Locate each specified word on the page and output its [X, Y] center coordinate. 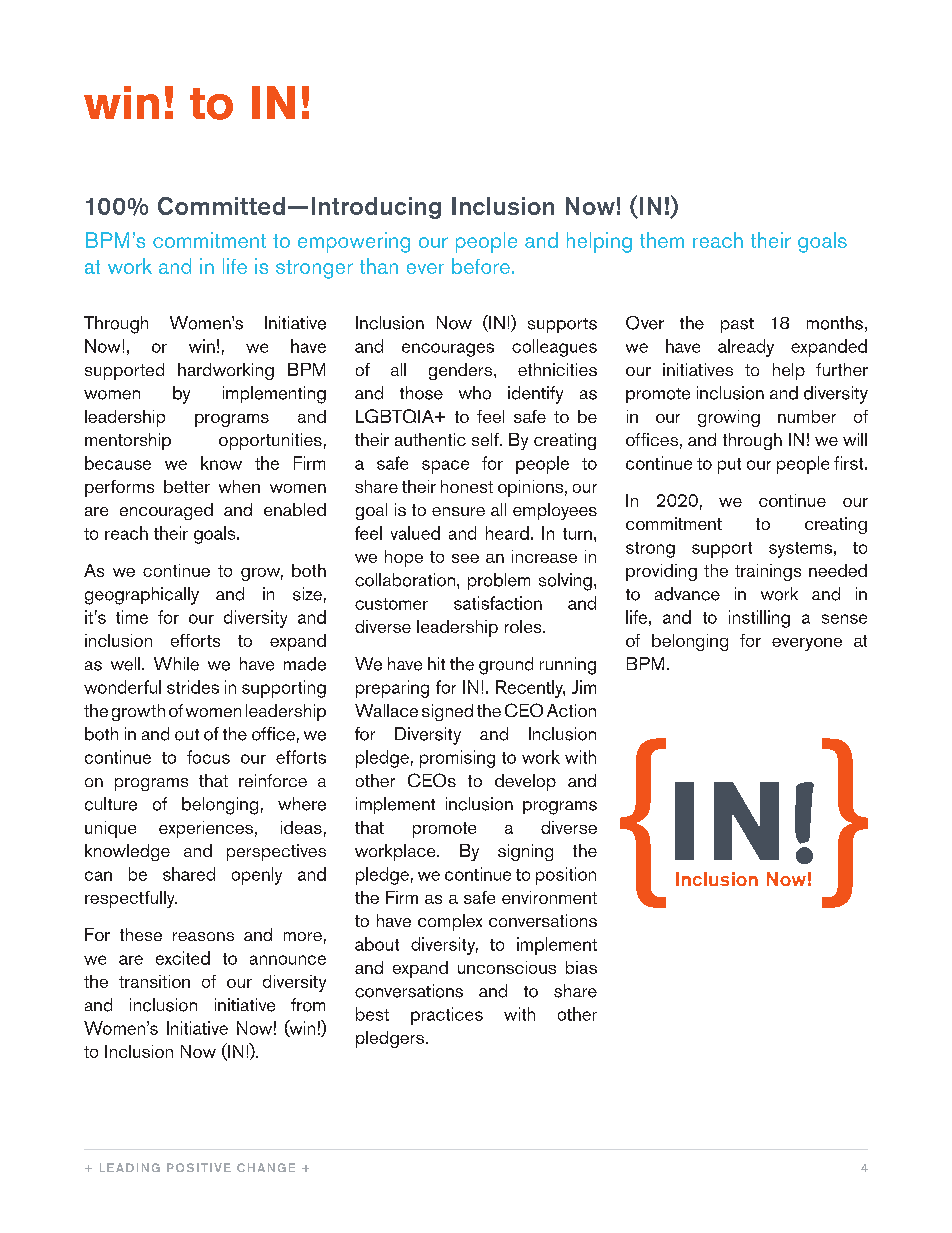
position [566, 876]
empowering [354, 242]
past [737, 325]
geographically [142, 596]
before [481, 266]
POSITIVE [199, 1167]
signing [525, 852]
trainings [768, 572]
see [465, 558]
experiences [206, 829]
